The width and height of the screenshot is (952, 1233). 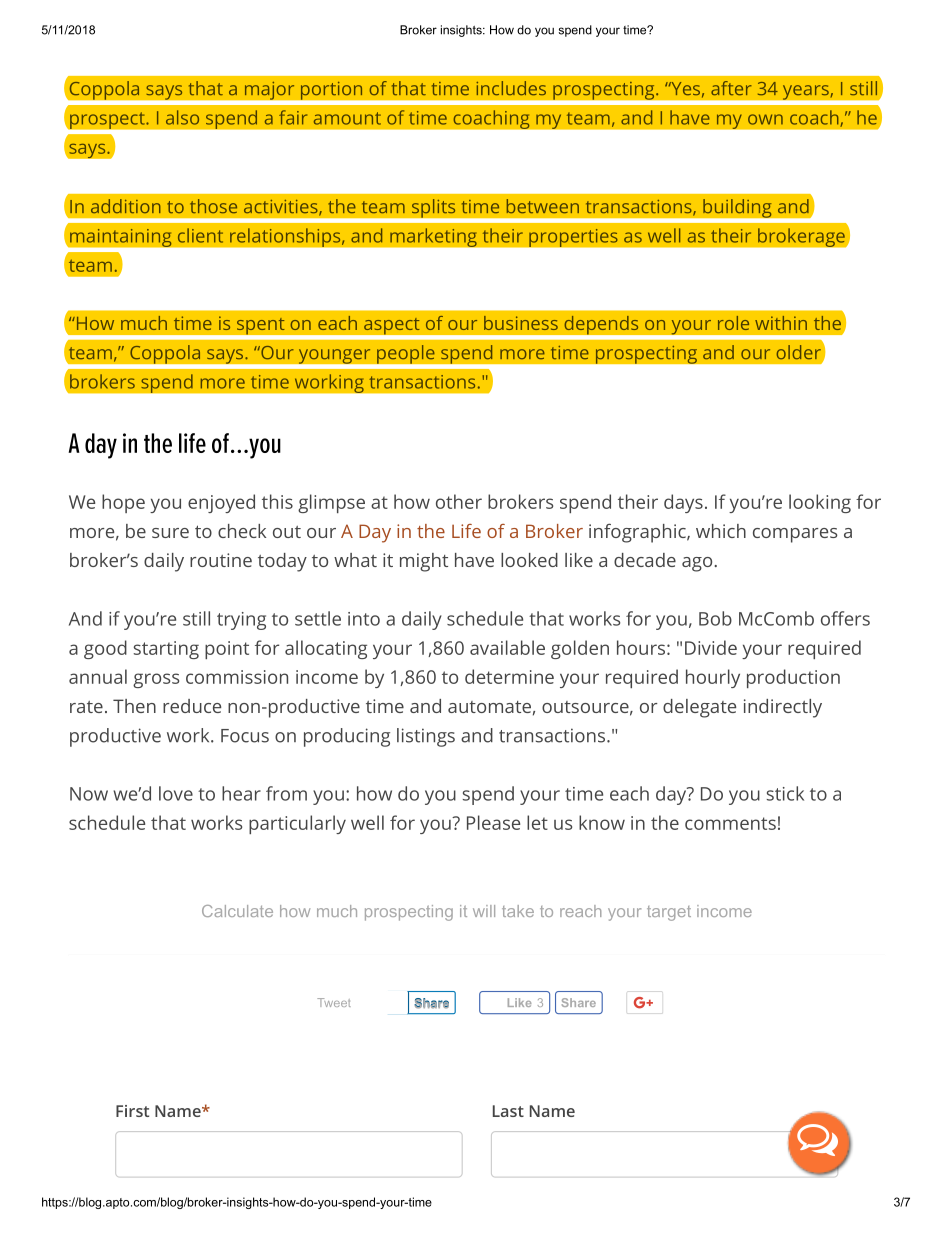 I want to click on own, so click(x=765, y=119).
